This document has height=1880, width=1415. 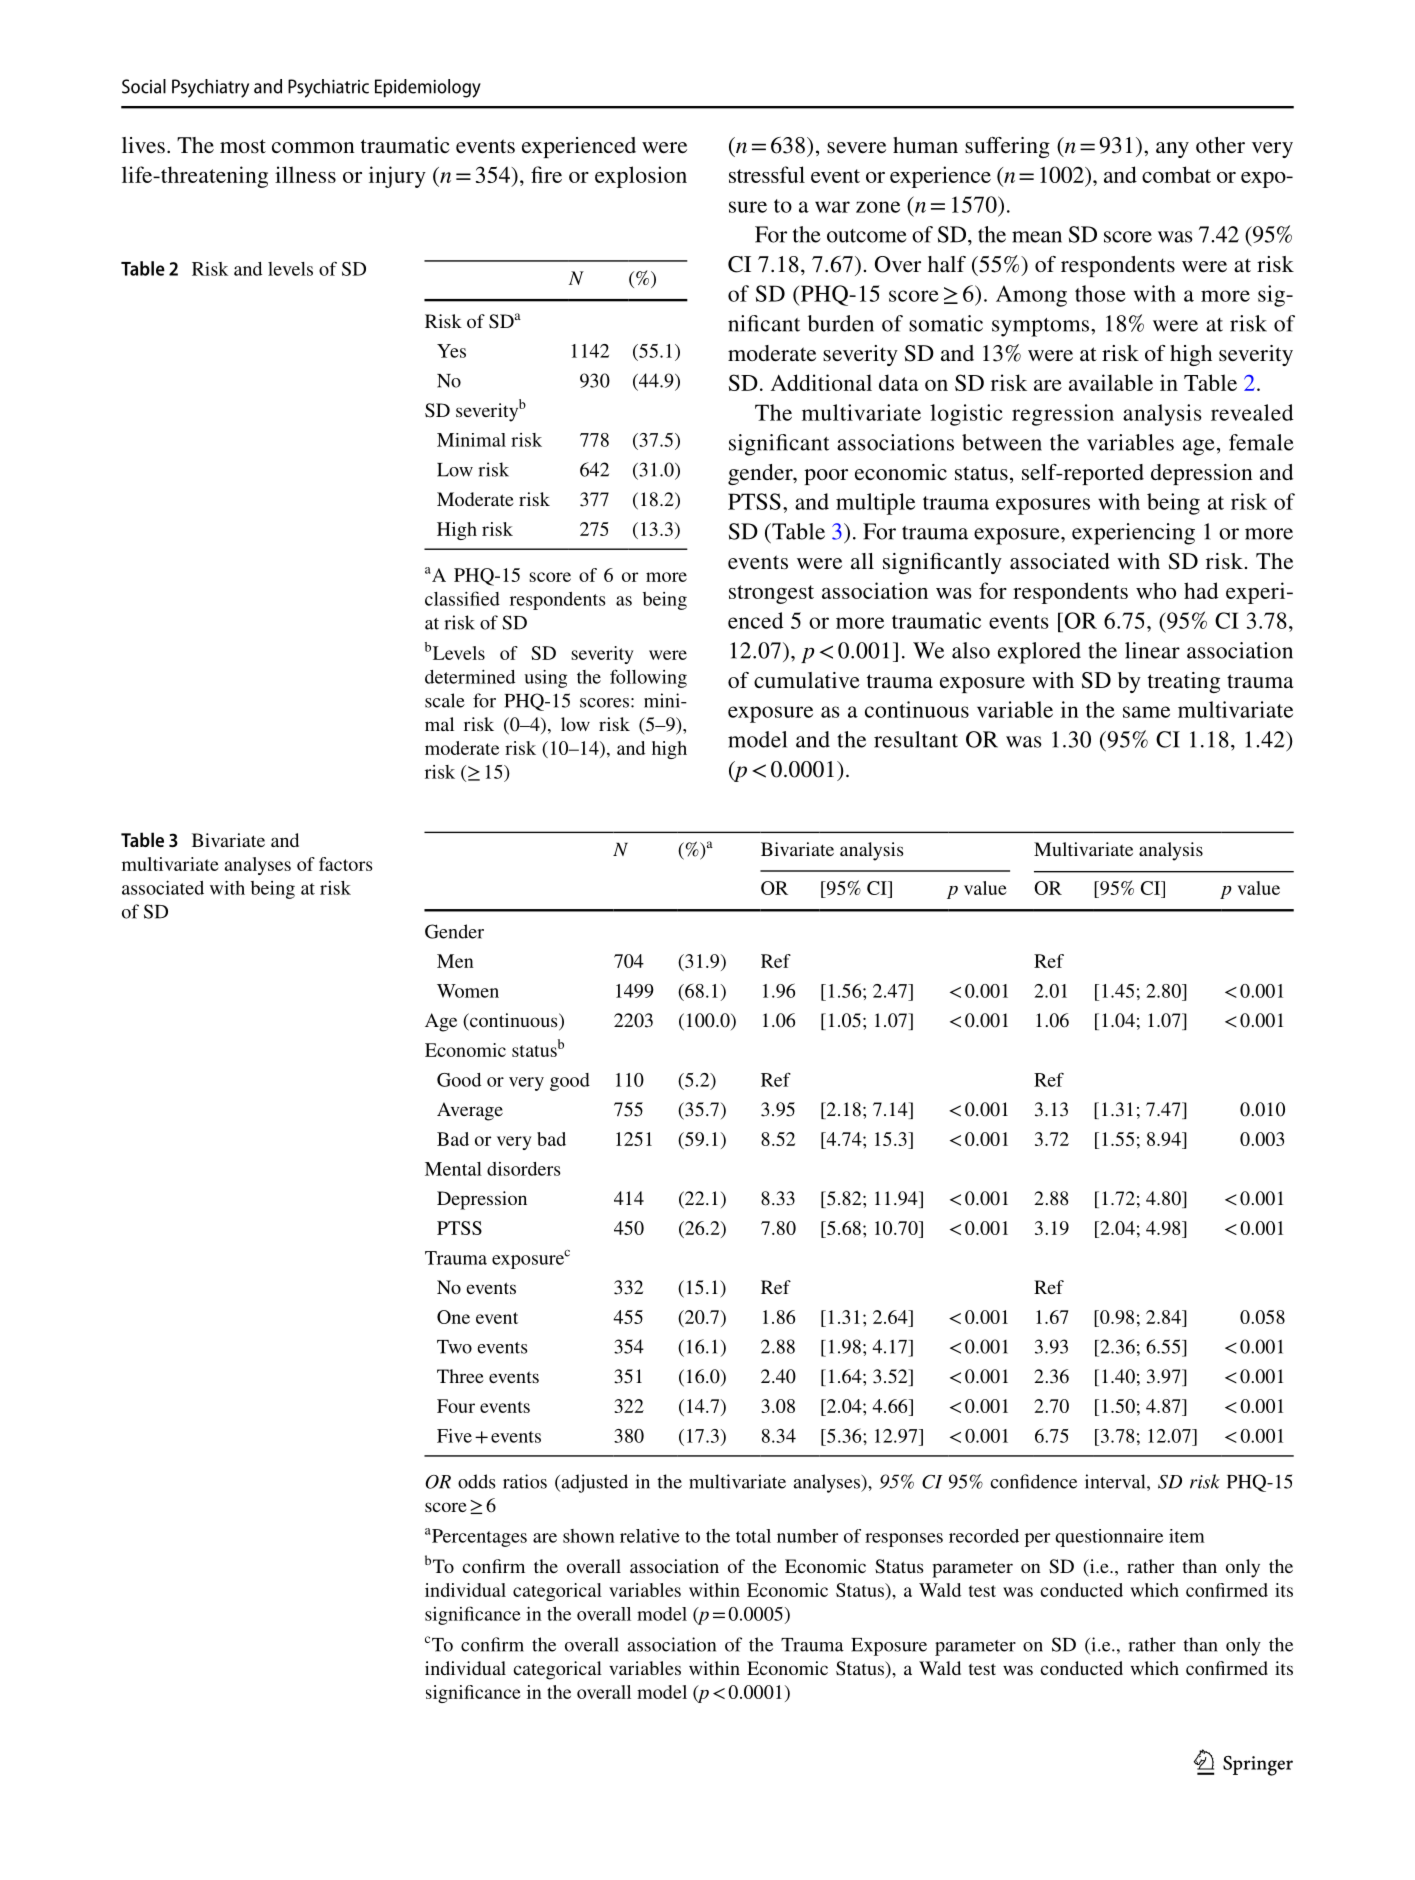 What do you see at coordinates (1172, 150) in the document?
I see `any` at bounding box center [1172, 150].
